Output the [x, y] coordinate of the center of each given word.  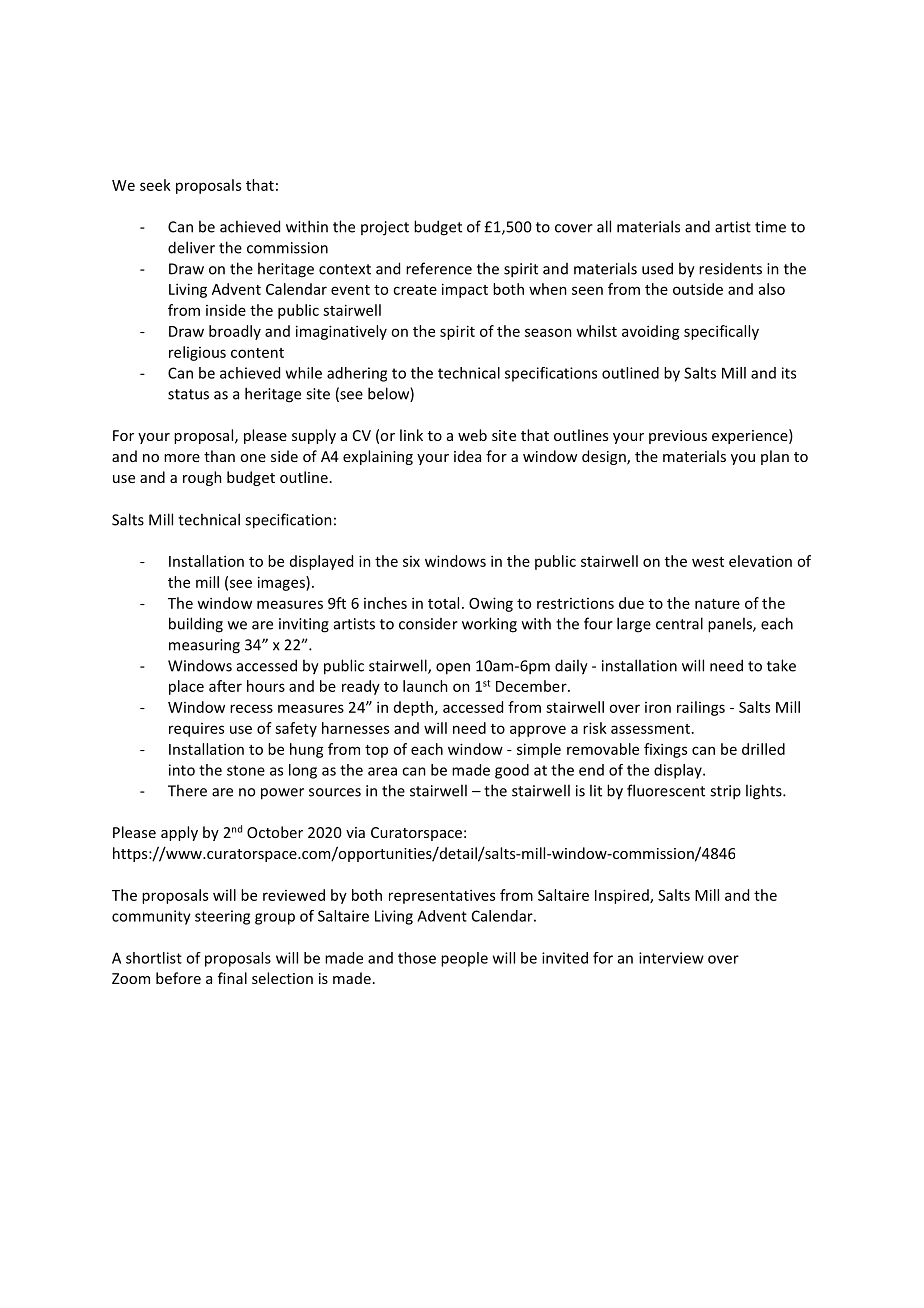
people [464, 959]
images [282, 583]
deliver [191, 247]
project [385, 228]
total [443, 603]
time [770, 227]
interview [671, 958]
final [232, 978]
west [708, 562]
